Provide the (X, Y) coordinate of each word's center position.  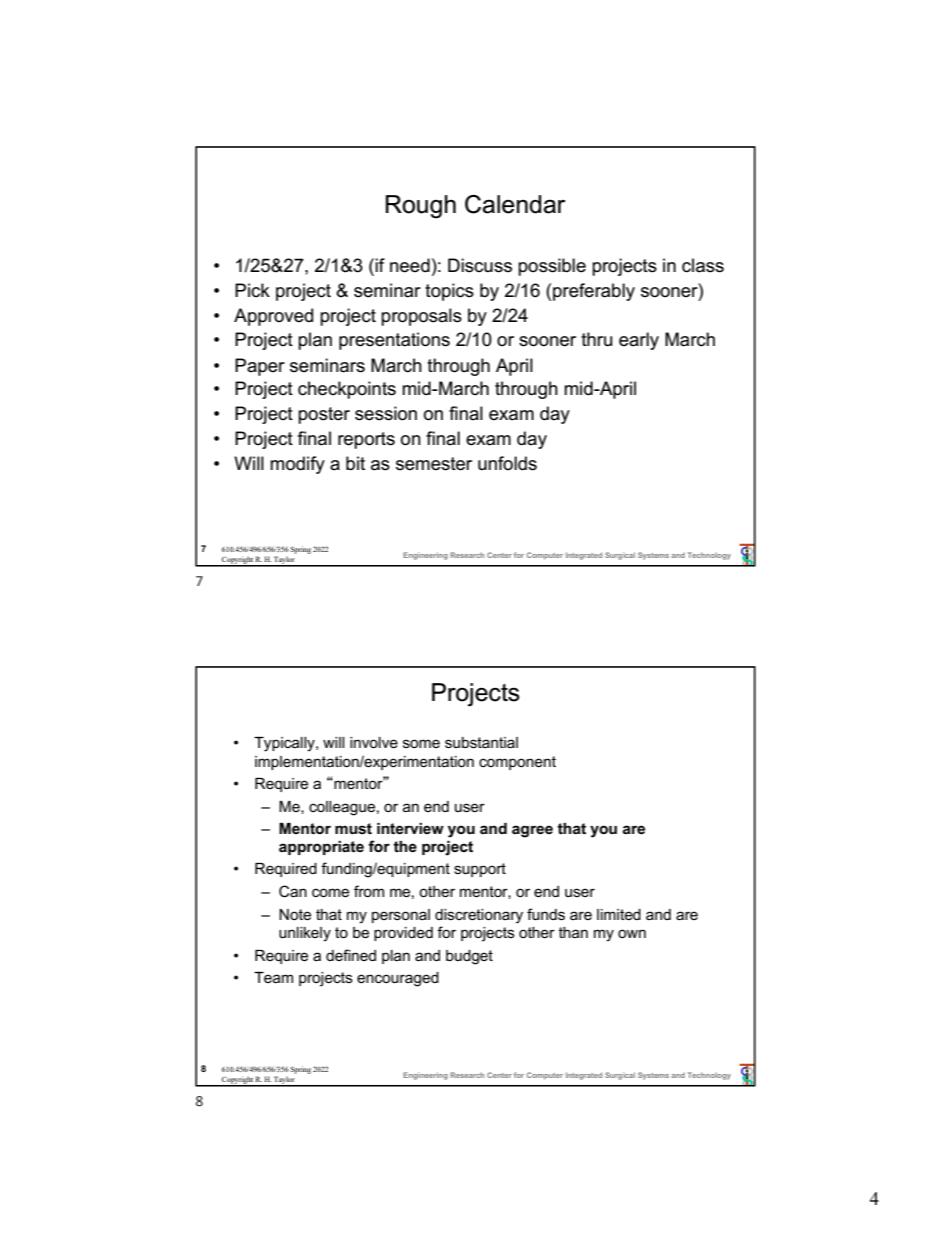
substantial (481, 742)
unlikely (305, 934)
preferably (594, 292)
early (639, 341)
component (517, 763)
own (632, 933)
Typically (285, 744)
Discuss (480, 265)
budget (469, 957)
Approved (273, 317)
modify (297, 465)
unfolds (507, 463)
